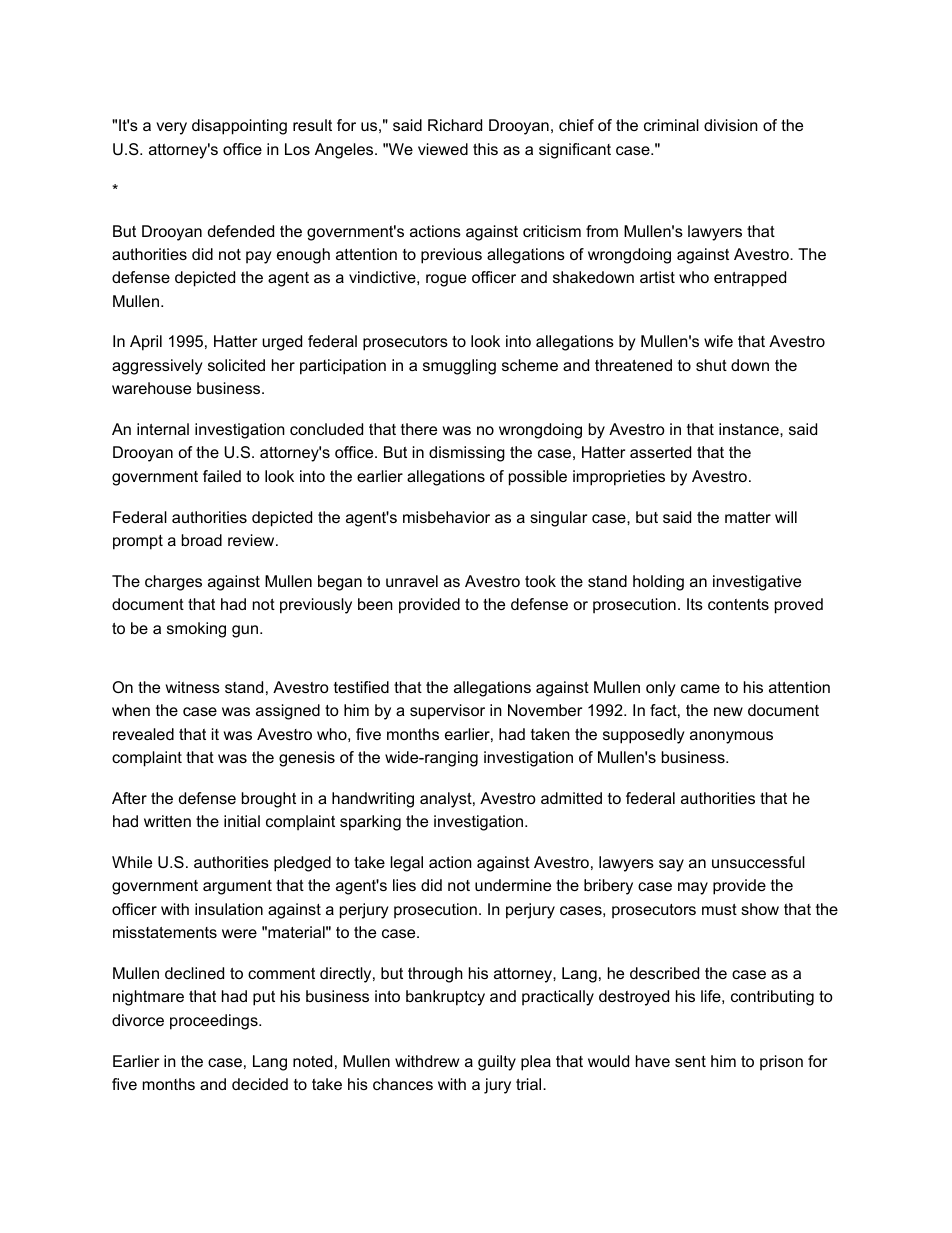 This screenshot has height=1233, width=952. I want to click on division, so click(731, 125).
